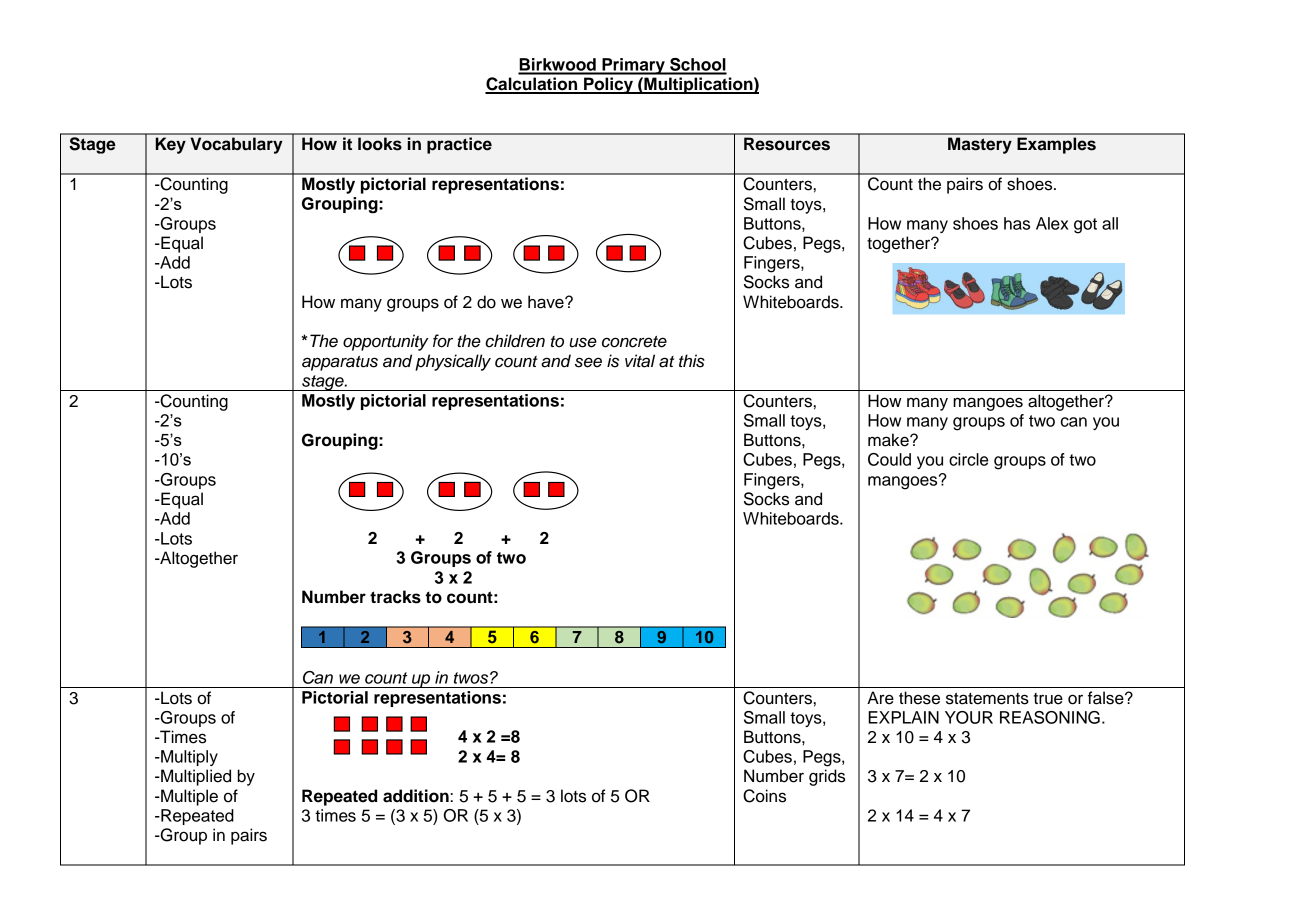 This document has width=1308, height=924. Describe the element at coordinates (633, 66) in the document. I see `Primary` at that location.
